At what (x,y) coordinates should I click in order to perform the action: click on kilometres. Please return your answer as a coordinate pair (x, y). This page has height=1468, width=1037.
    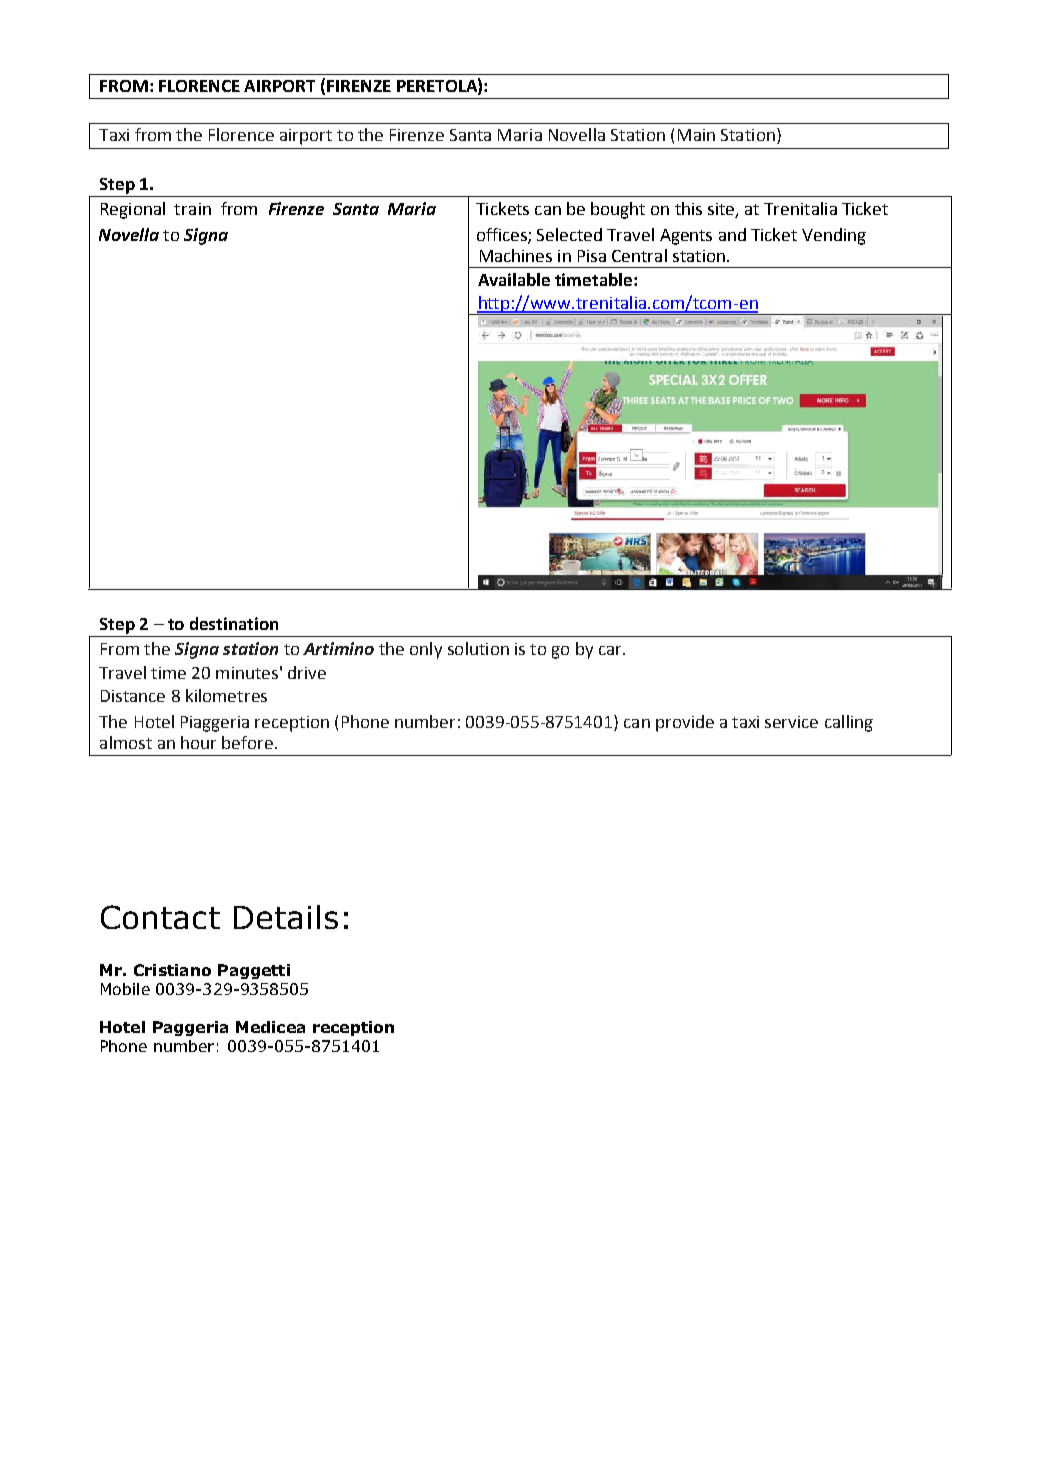
    Looking at the image, I should click on (226, 695).
